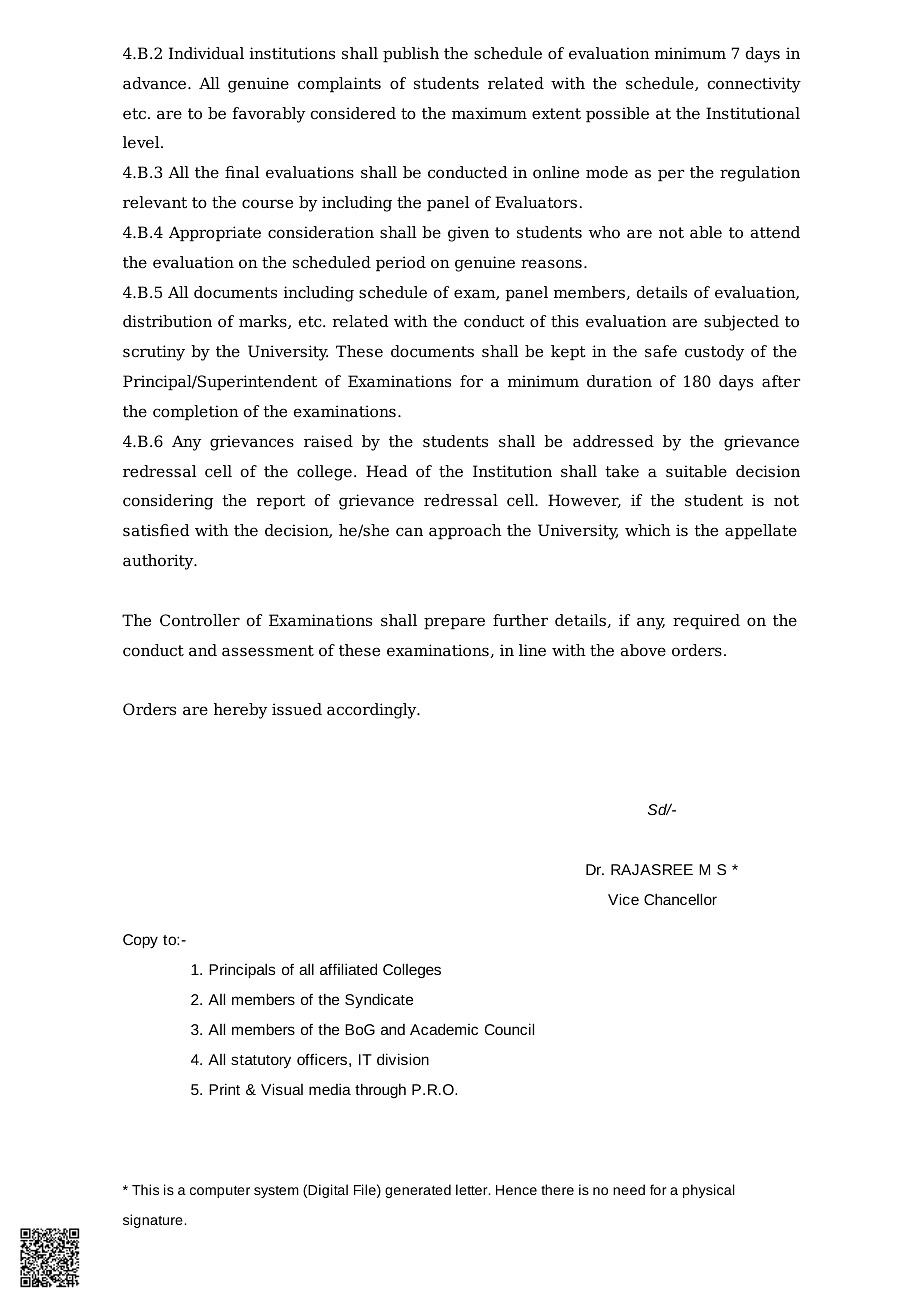 This screenshot has width=924, height=1308. I want to click on Copy, so click(140, 941).
